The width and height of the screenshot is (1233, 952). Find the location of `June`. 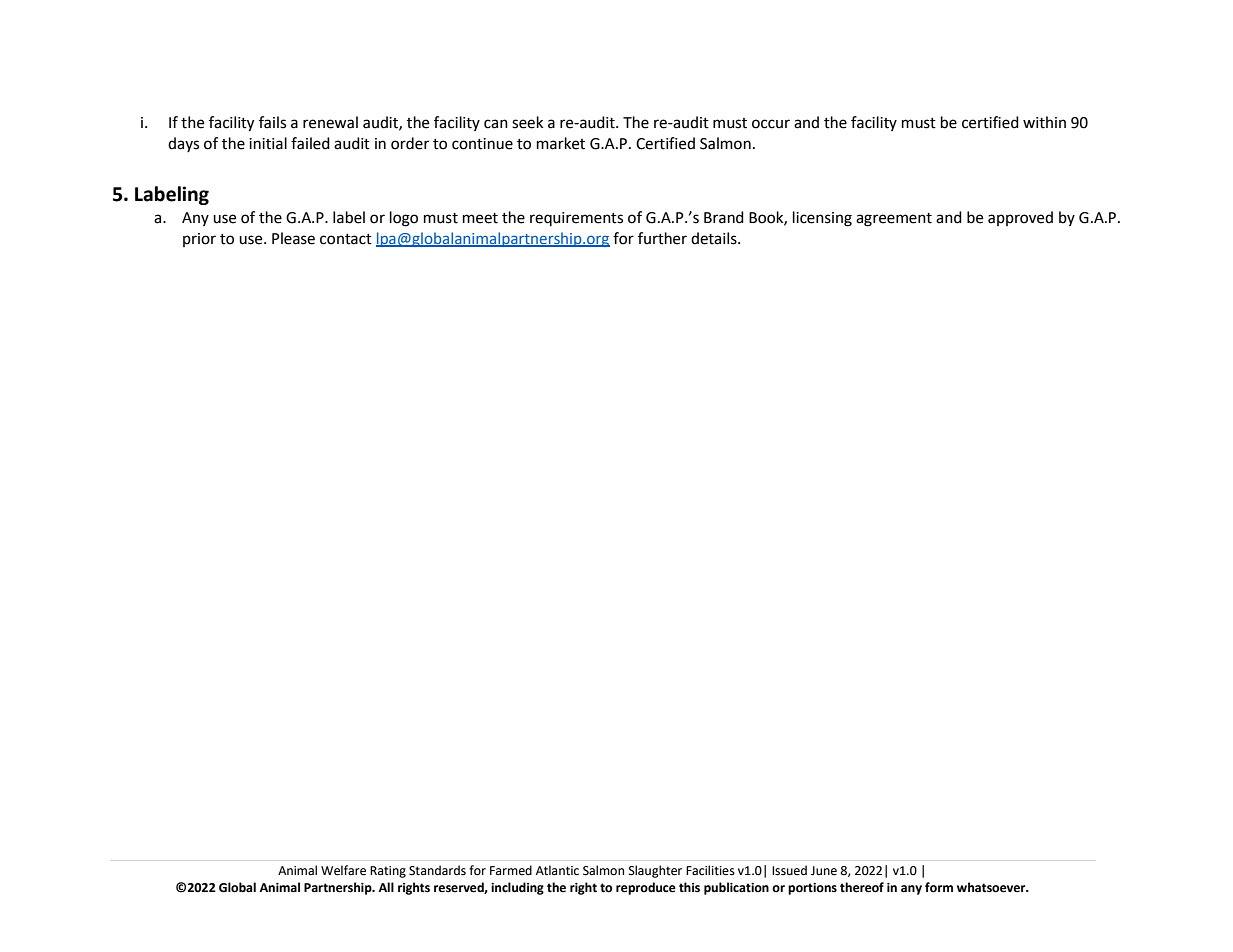

June is located at coordinates (824, 871).
